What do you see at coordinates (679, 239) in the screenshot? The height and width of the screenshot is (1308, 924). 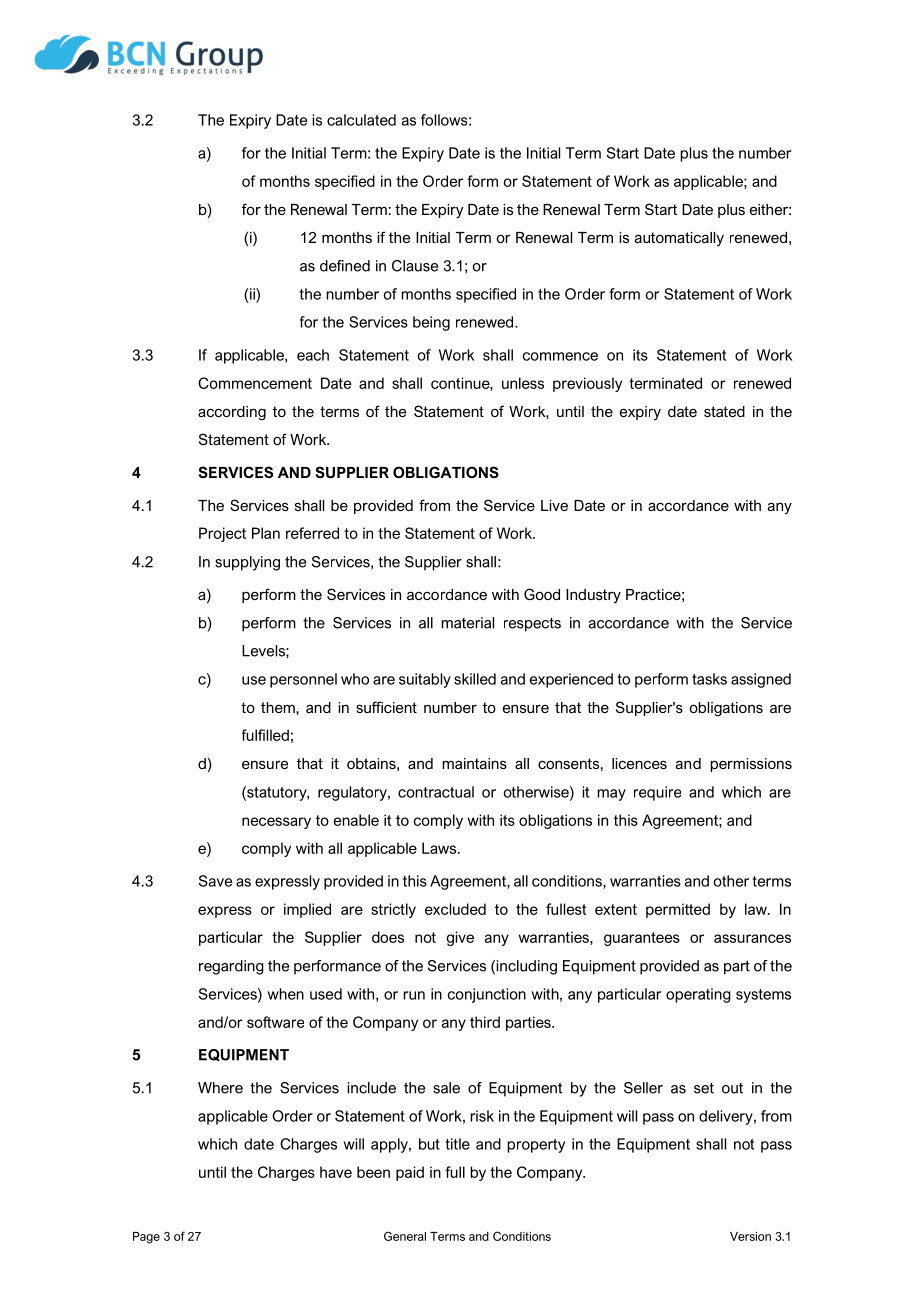 I see `automatically` at bounding box center [679, 239].
